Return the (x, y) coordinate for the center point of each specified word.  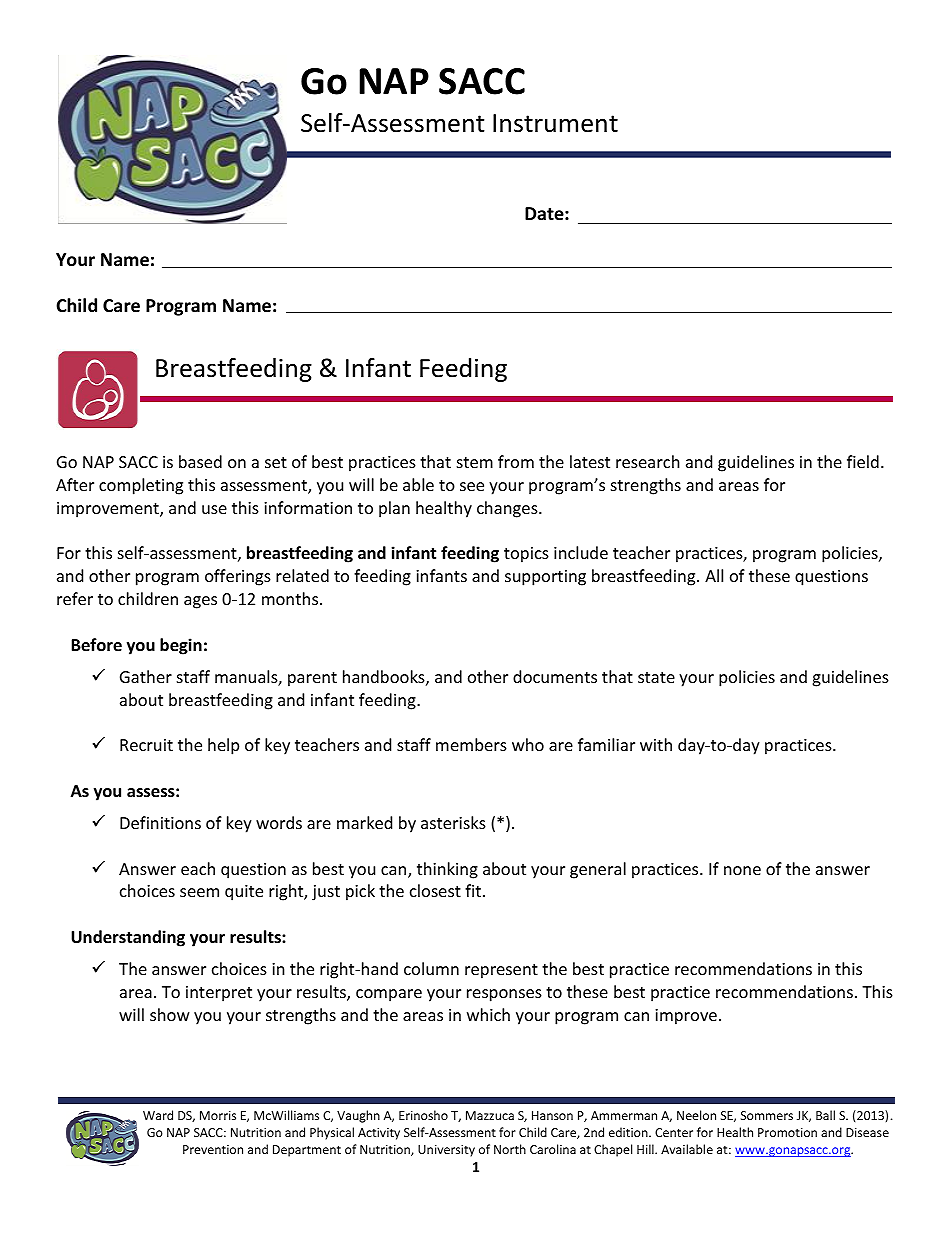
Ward (158, 1115)
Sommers (767, 1115)
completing (141, 486)
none (742, 870)
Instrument (555, 123)
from (516, 461)
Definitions (160, 822)
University (446, 1151)
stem (475, 462)
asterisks (453, 822)
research (648, 461)
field (863, 461)
